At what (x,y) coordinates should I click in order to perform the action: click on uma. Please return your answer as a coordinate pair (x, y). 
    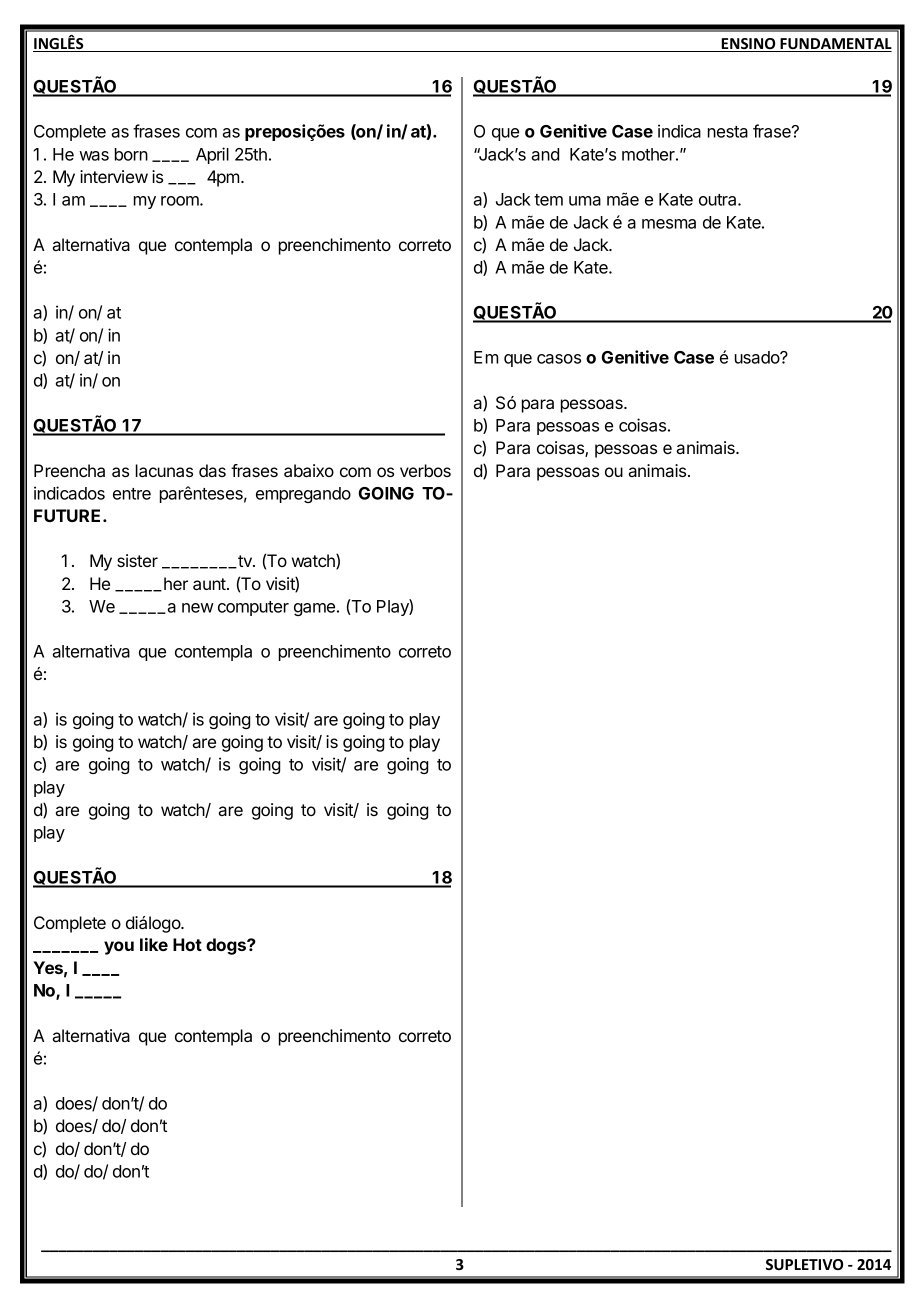
    Looking at the image, I should click on (585, 201).
